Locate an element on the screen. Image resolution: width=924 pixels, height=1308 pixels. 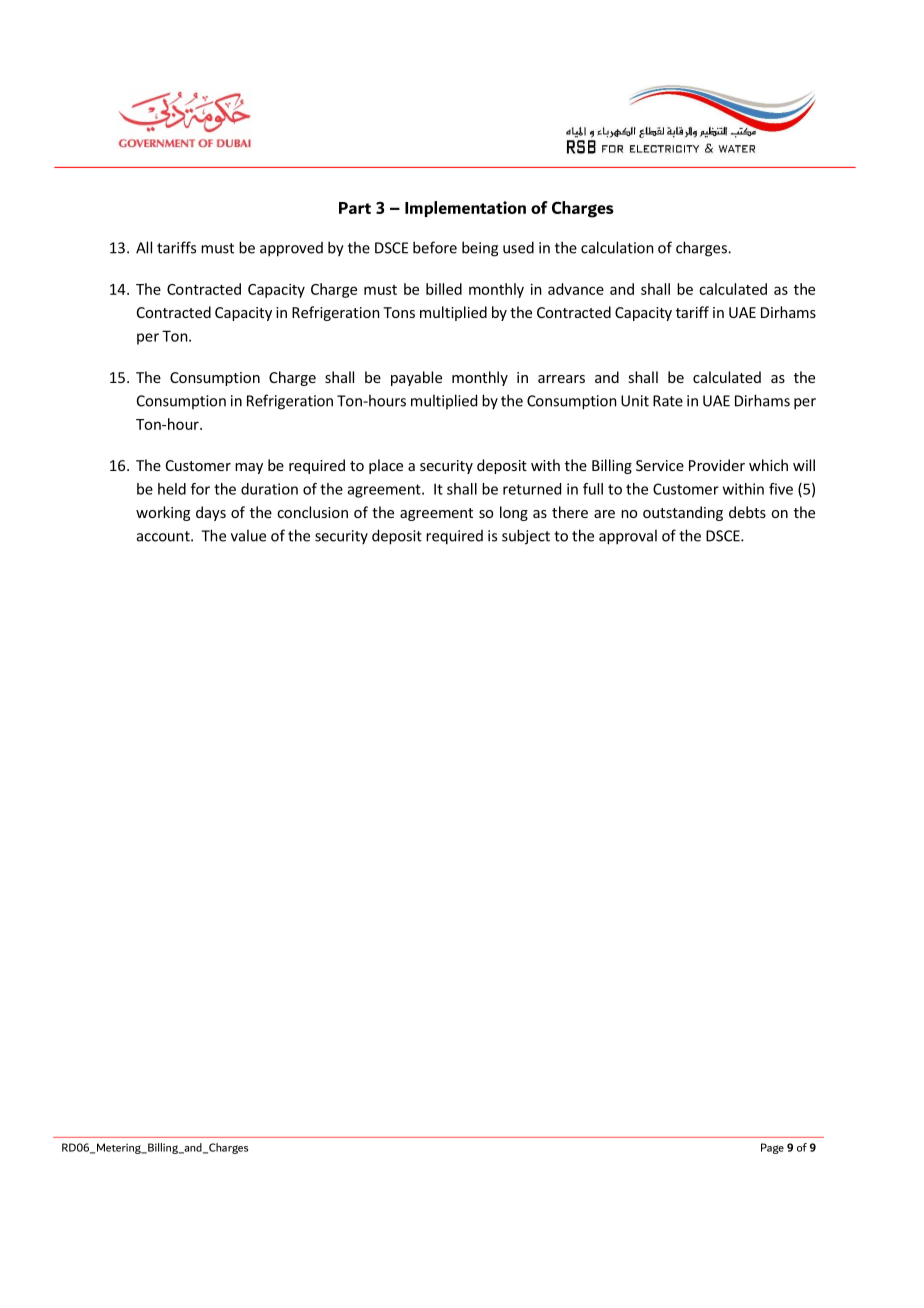
days is located at coordinates (211, 513).
